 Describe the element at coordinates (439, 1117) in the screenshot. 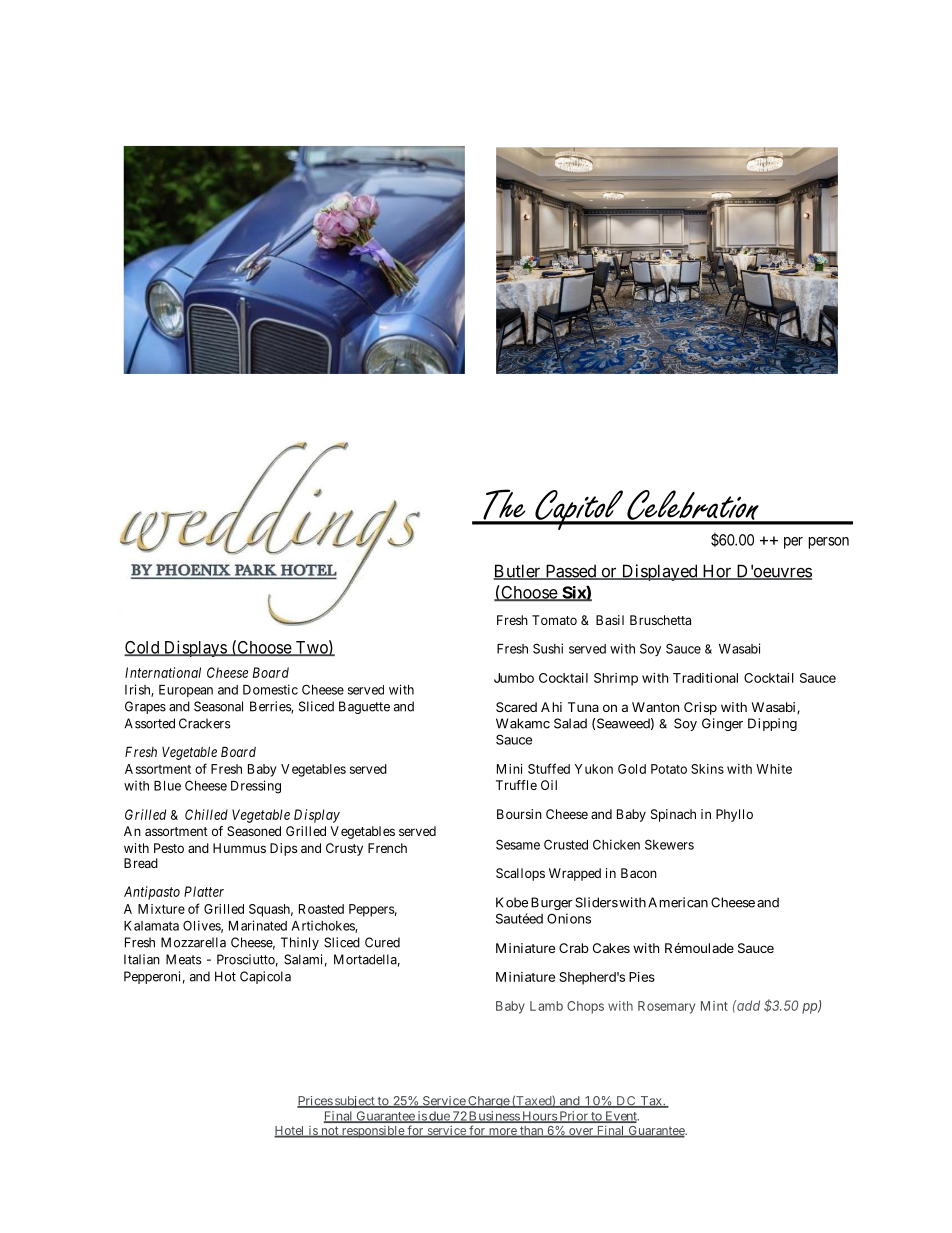

I see `due` at that location.
